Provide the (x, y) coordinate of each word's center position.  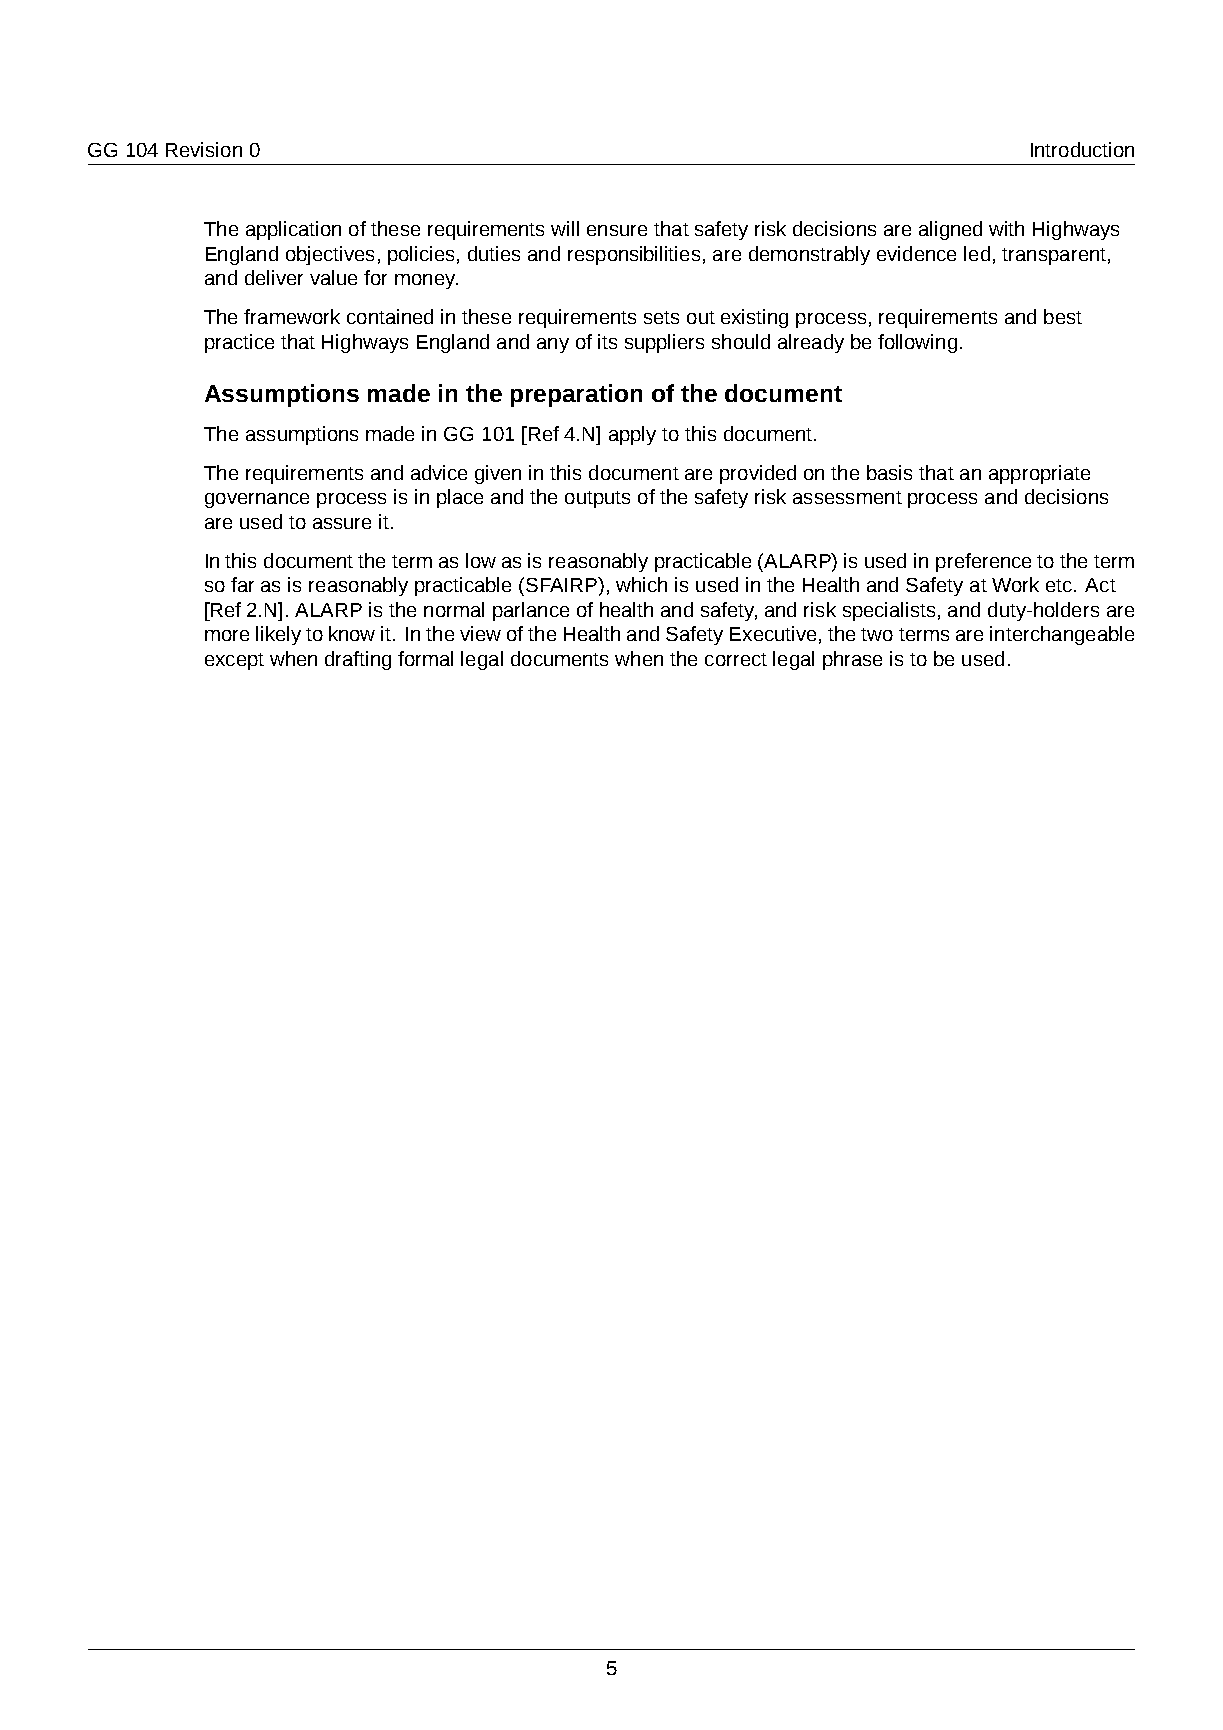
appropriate (1039, 474)
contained (390, 316)
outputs (597, 499)
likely (278, 635)
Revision (204, 149)
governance (257, 500)
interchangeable (1062, 635)
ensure (617, 230)
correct (736, 659)
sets (661, 317)
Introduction (1082, 149)
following (917, 343)
